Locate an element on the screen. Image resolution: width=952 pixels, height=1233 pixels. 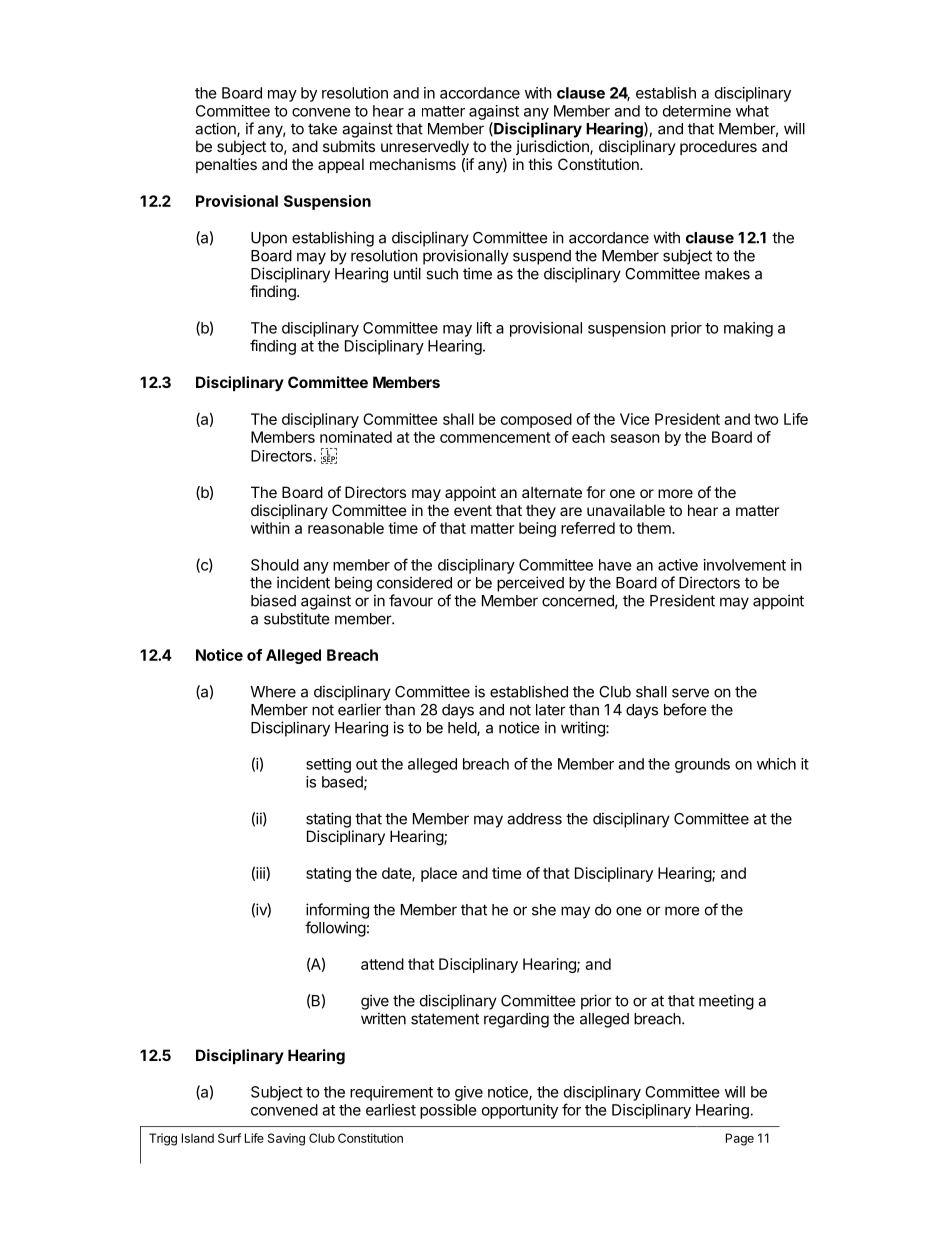
Page is located at coordinates (740, 1139).
